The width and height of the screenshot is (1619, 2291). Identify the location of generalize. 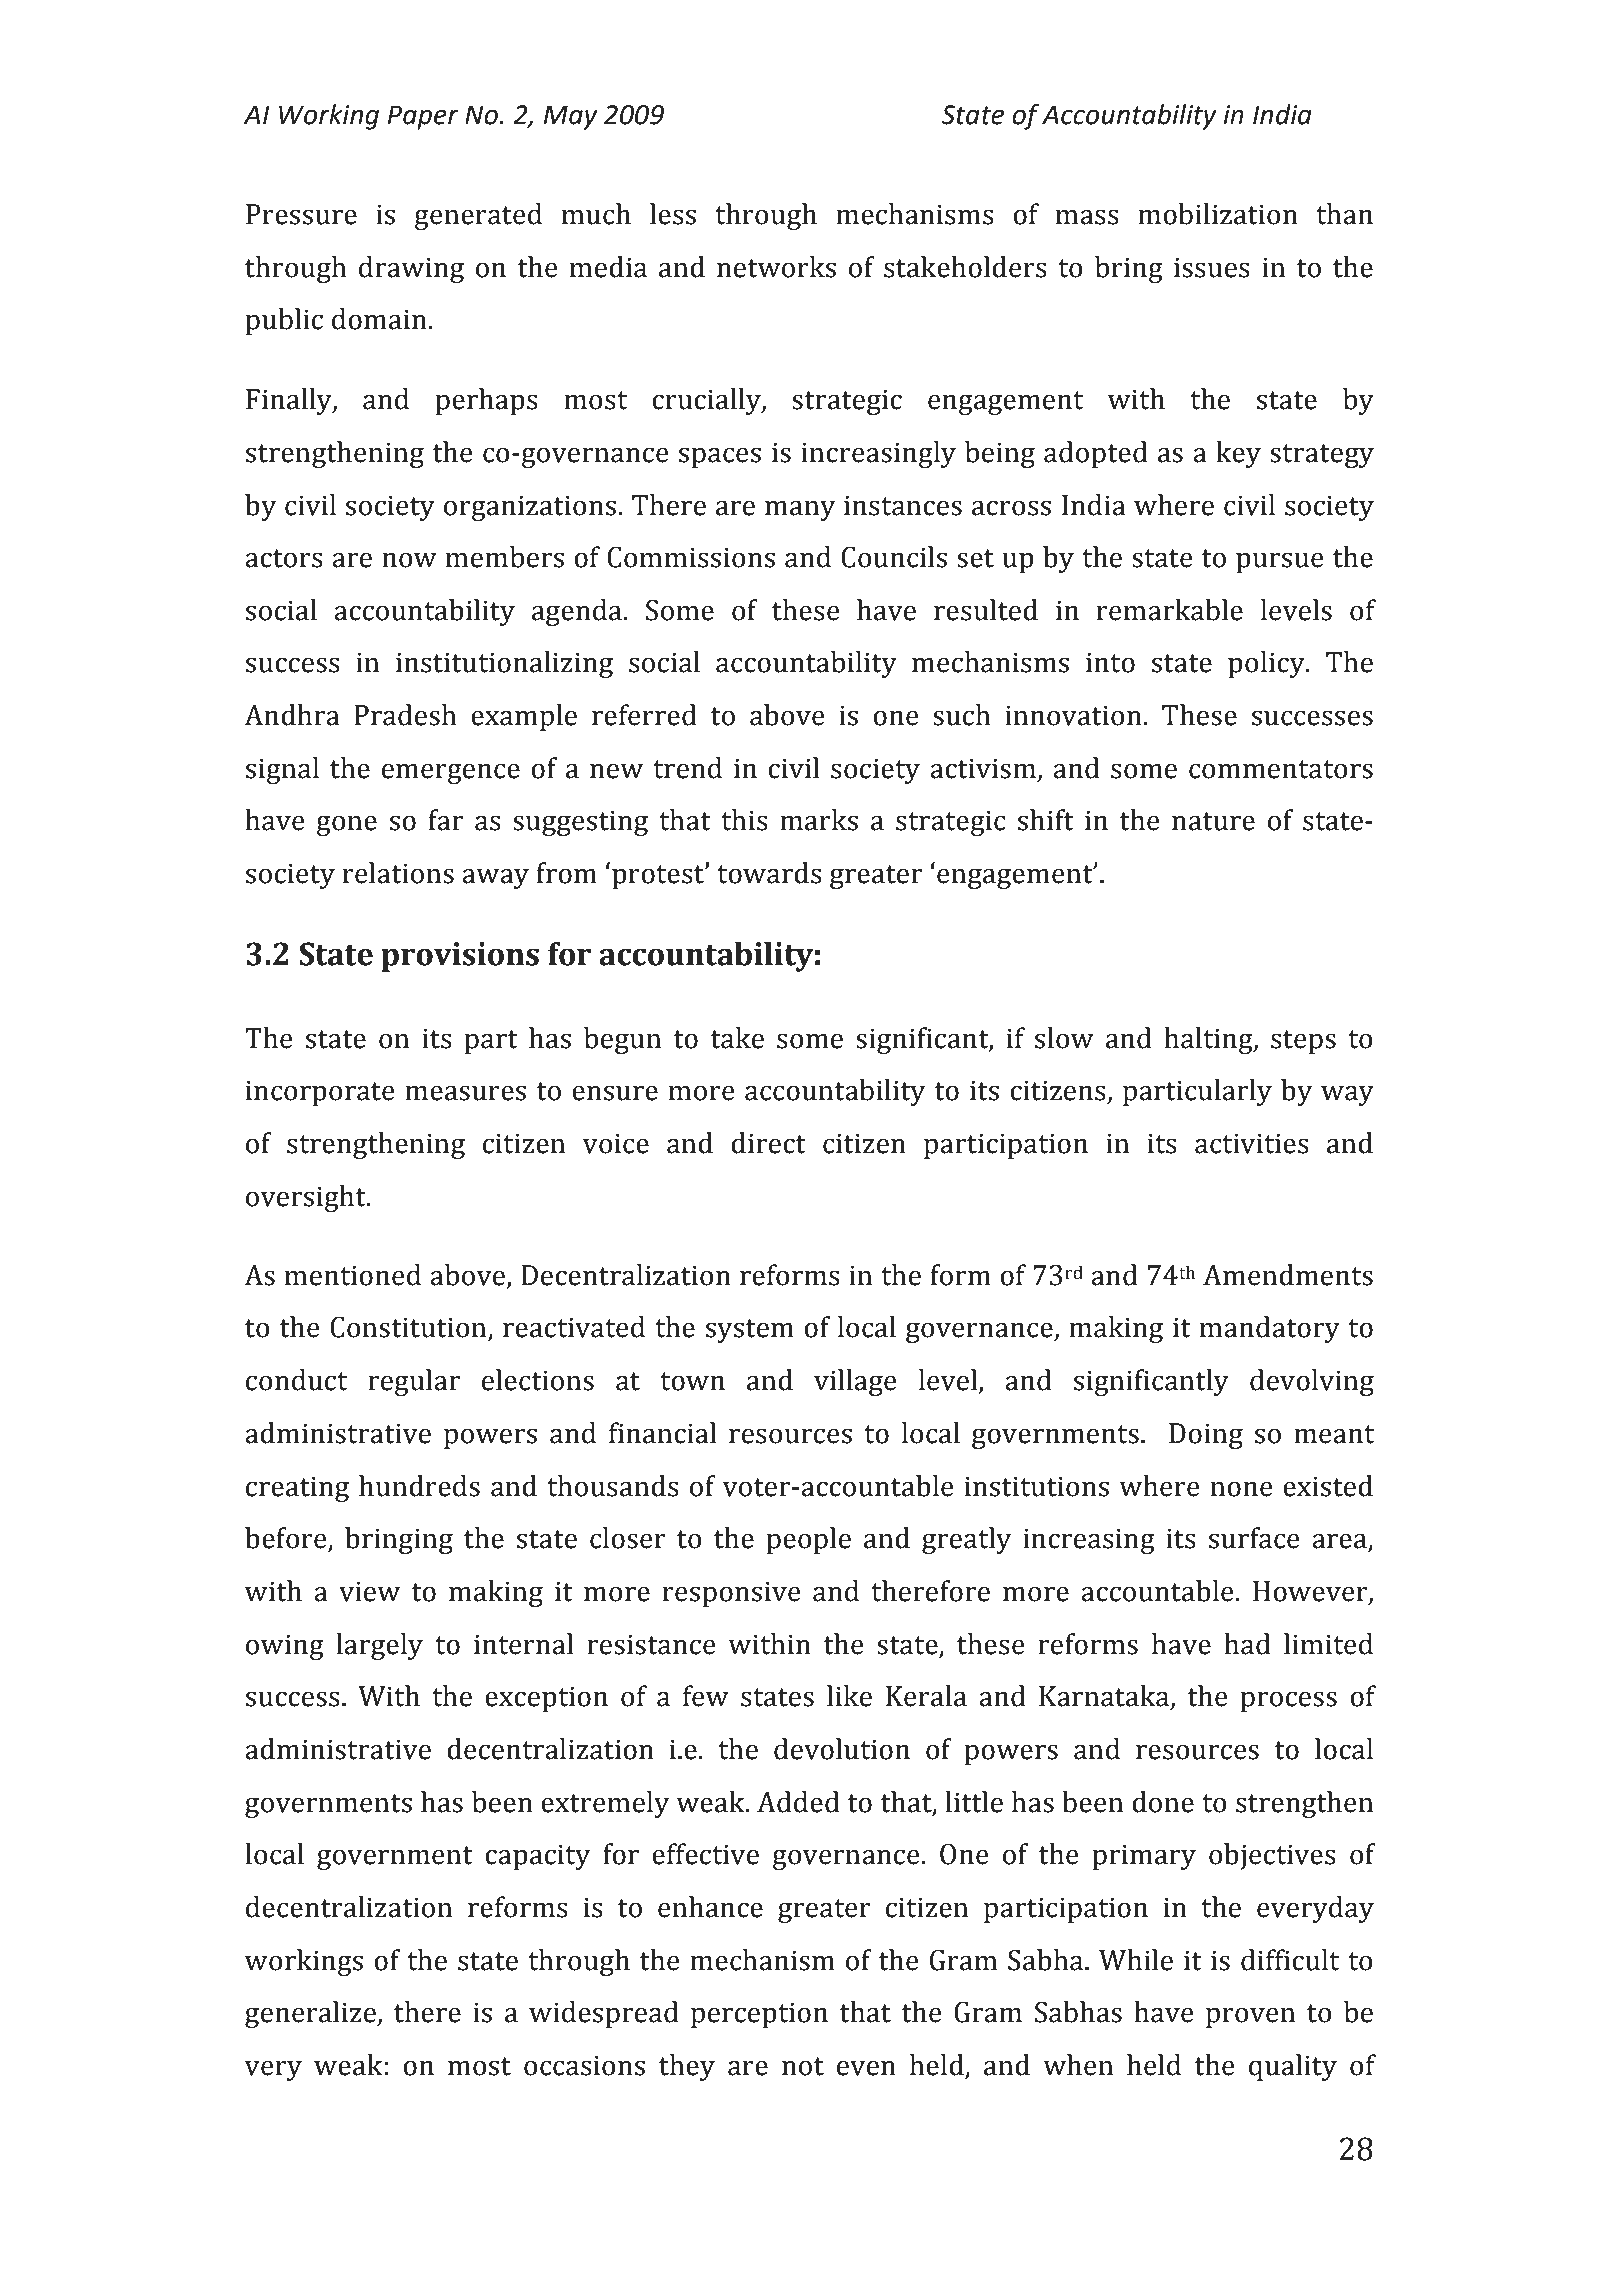
(311, 2014).
